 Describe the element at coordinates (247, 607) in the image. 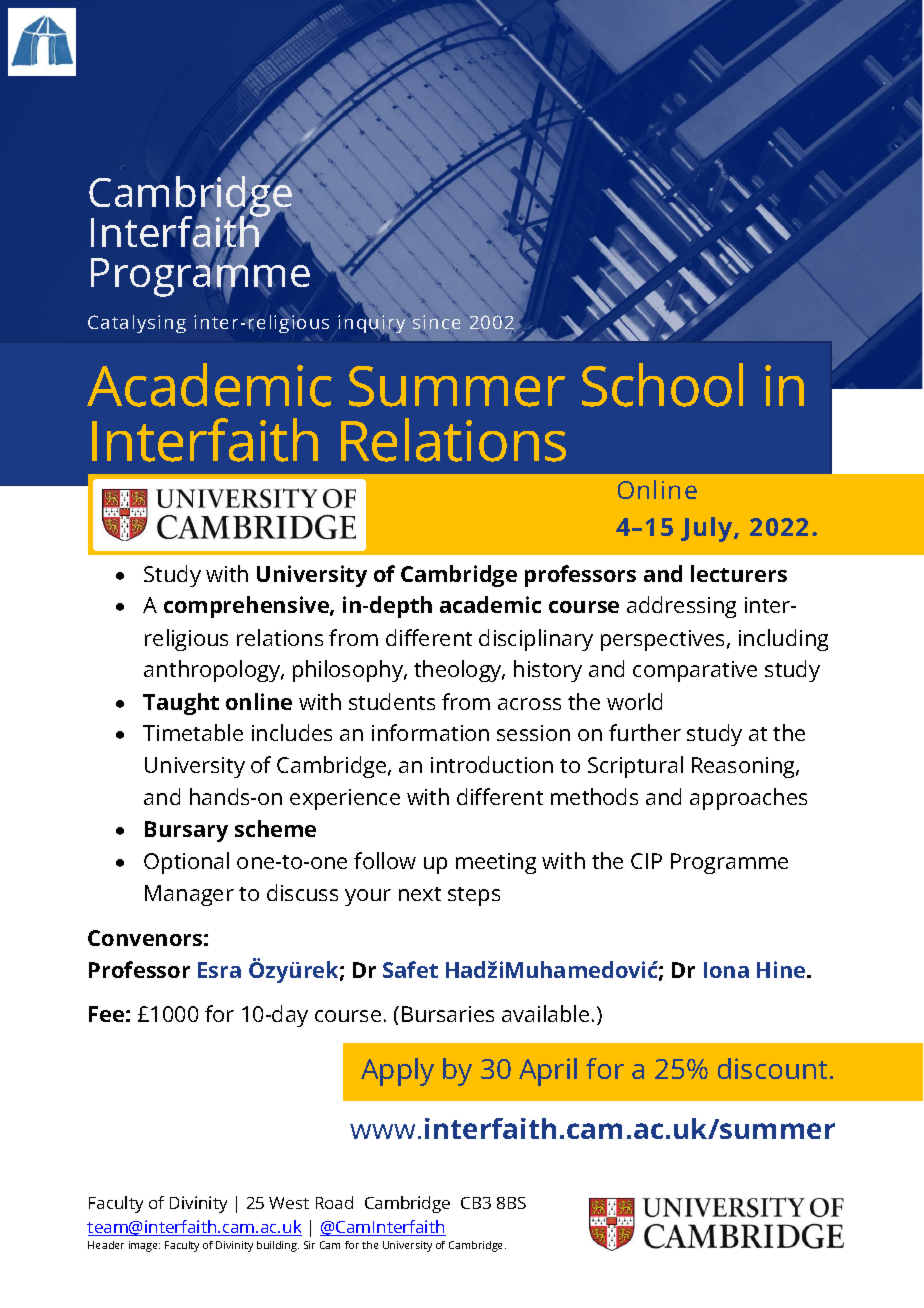

I see `comprehensive` at that location.
